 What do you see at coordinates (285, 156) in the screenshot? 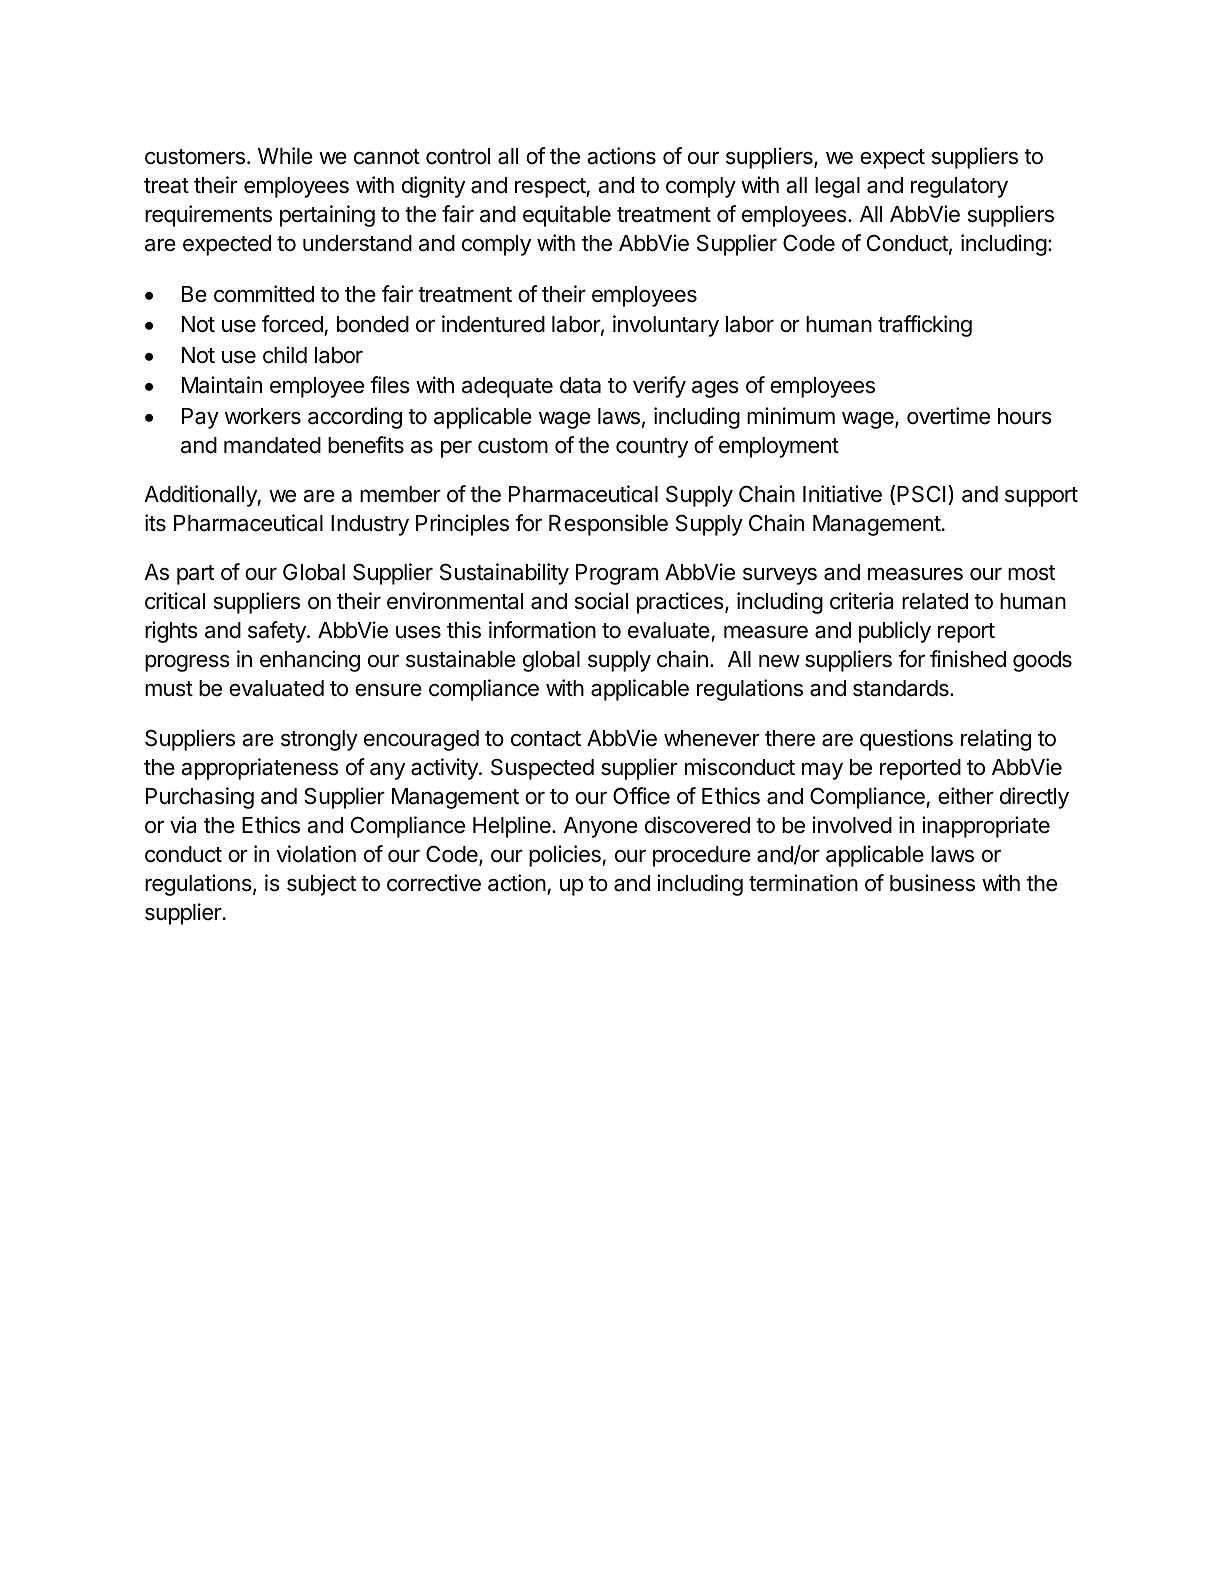
I see `While` at bounding box center [285, 156].
